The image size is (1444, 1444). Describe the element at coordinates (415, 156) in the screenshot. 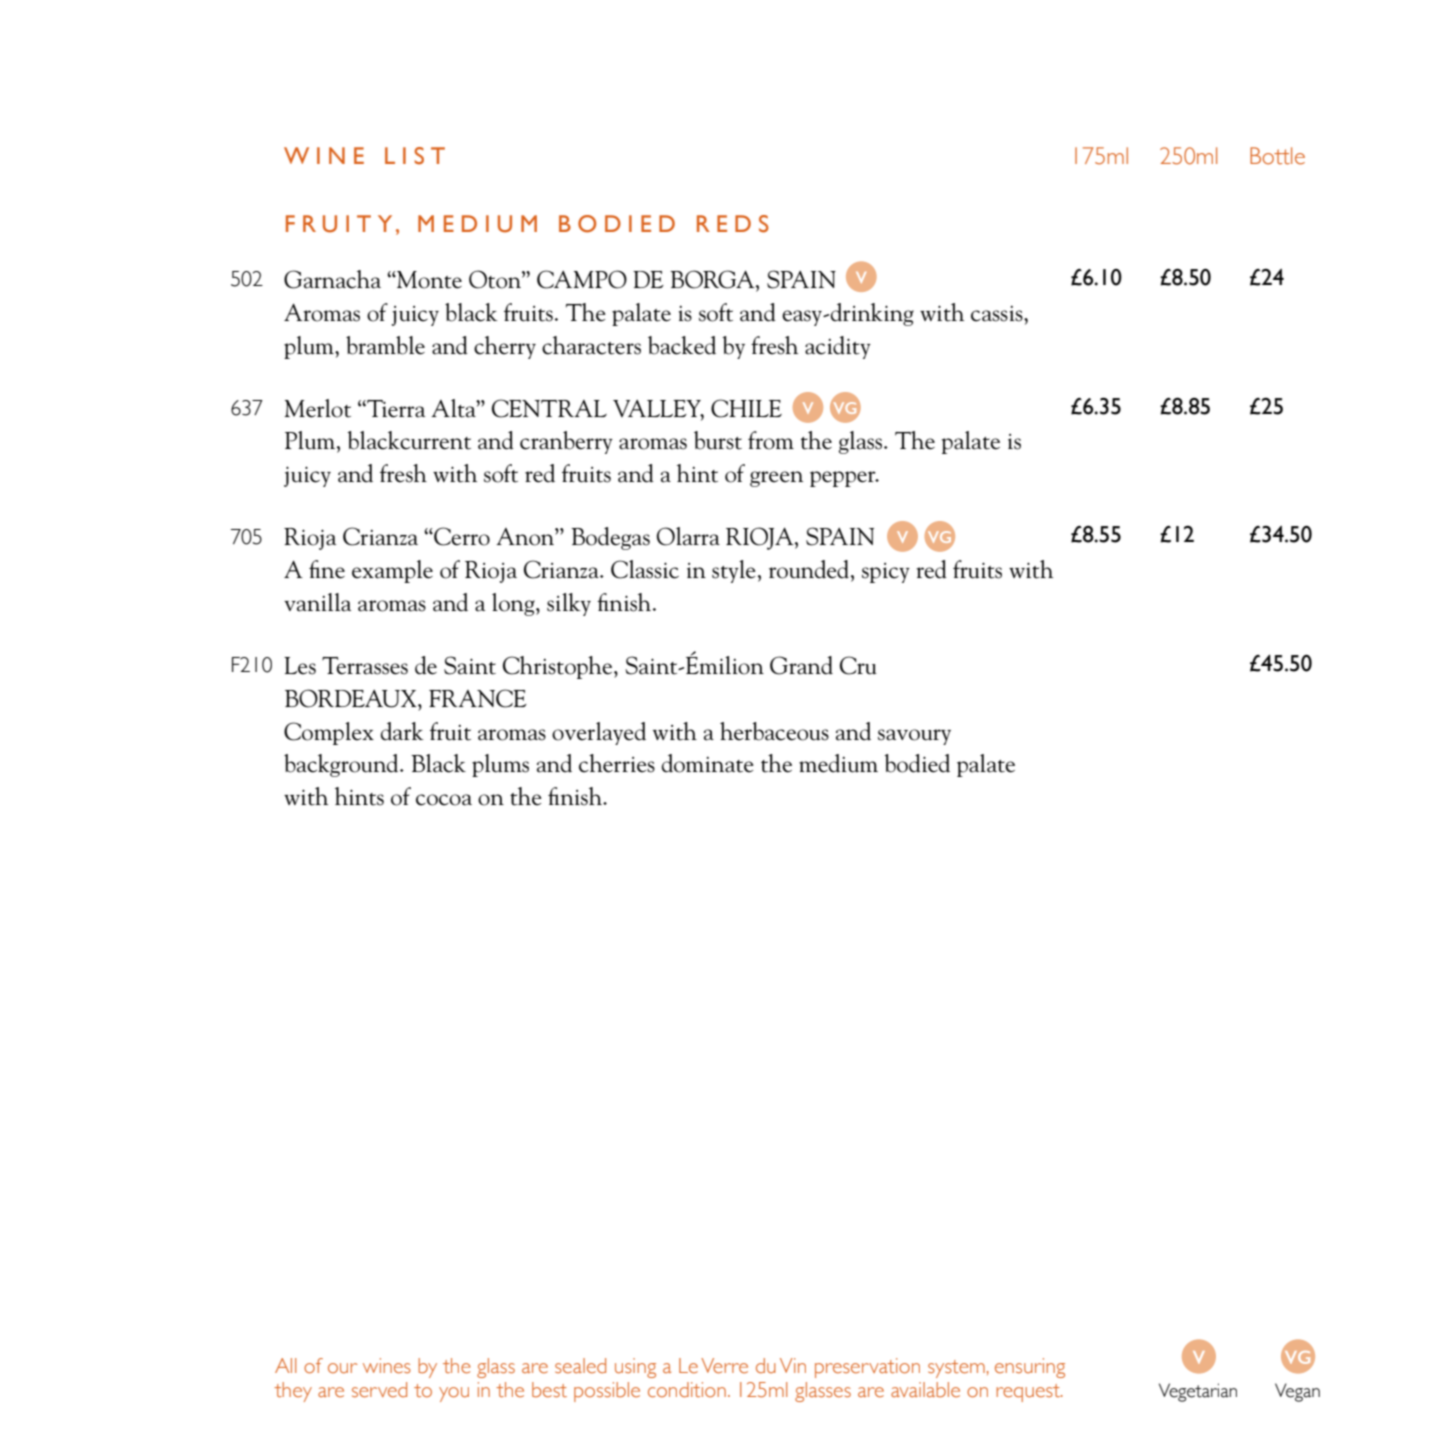

I see `LIST` at that location.
